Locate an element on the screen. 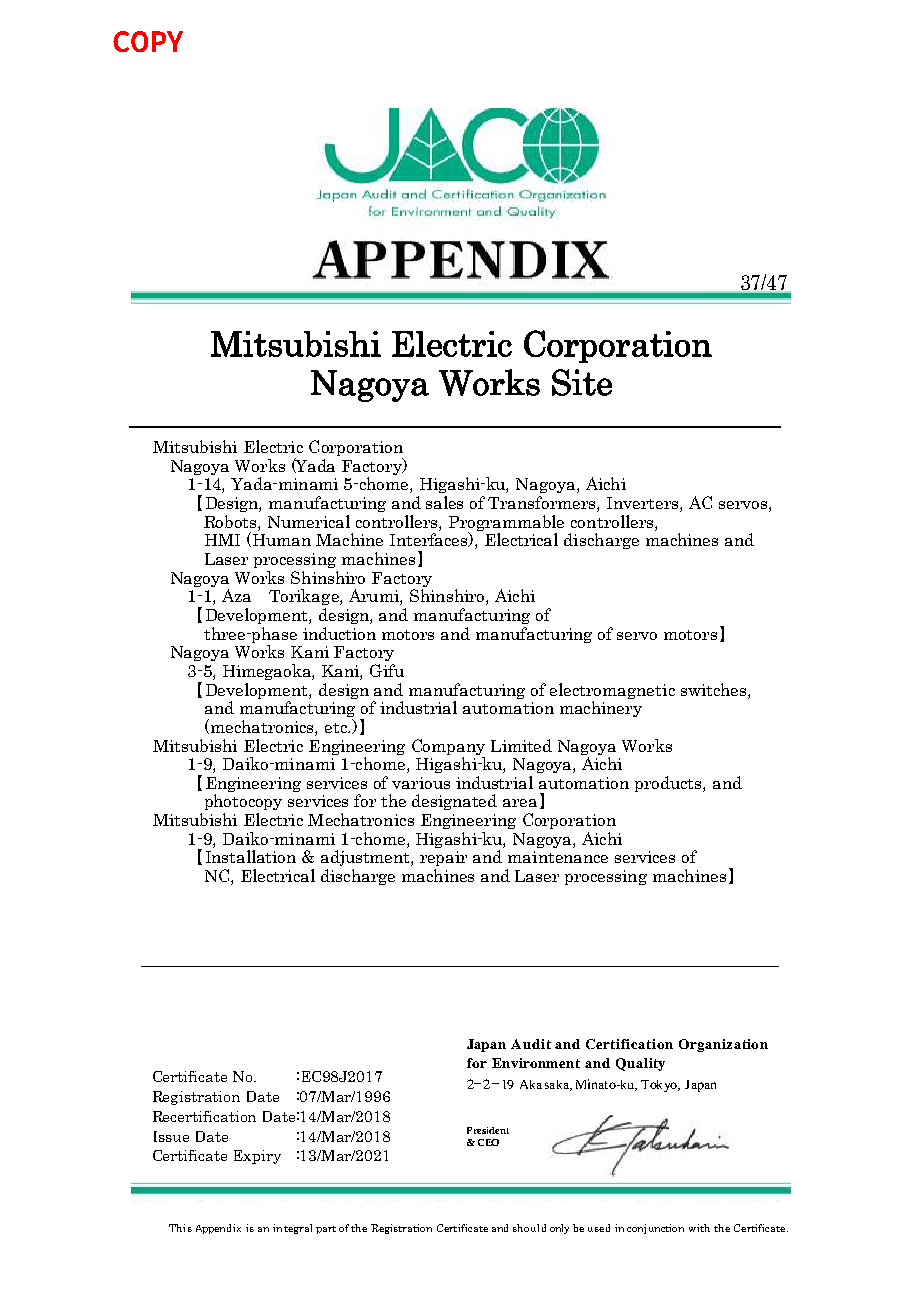 The width and height of the screenshot is (924, 1308). Company is located at coordinates (448, 747).
